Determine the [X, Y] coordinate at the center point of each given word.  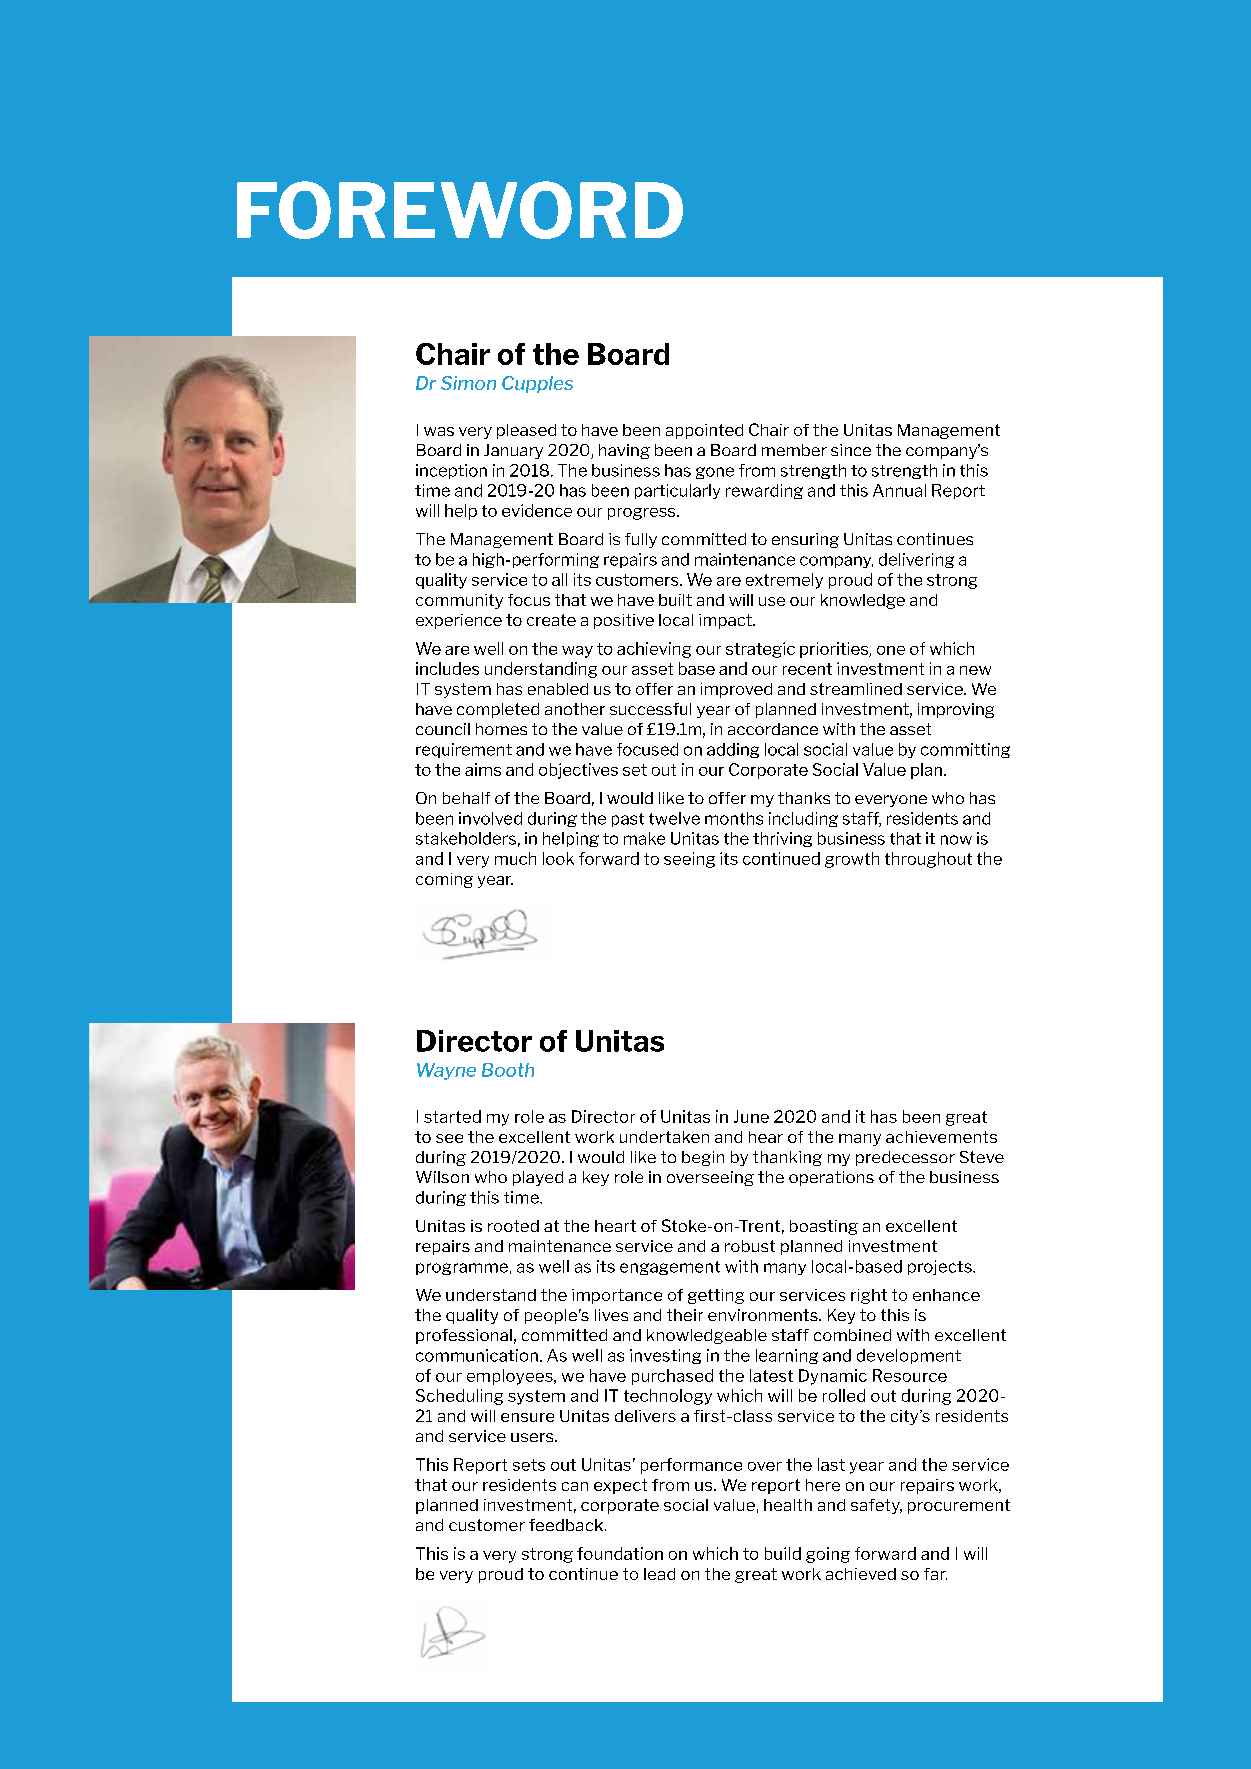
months [734, 818]
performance [691, 1466]
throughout [928, 860]
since [851, 450]
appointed [704, 431]
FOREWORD [460, 210]
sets [529, 1465]
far [935, 1574]
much [515, 858]
